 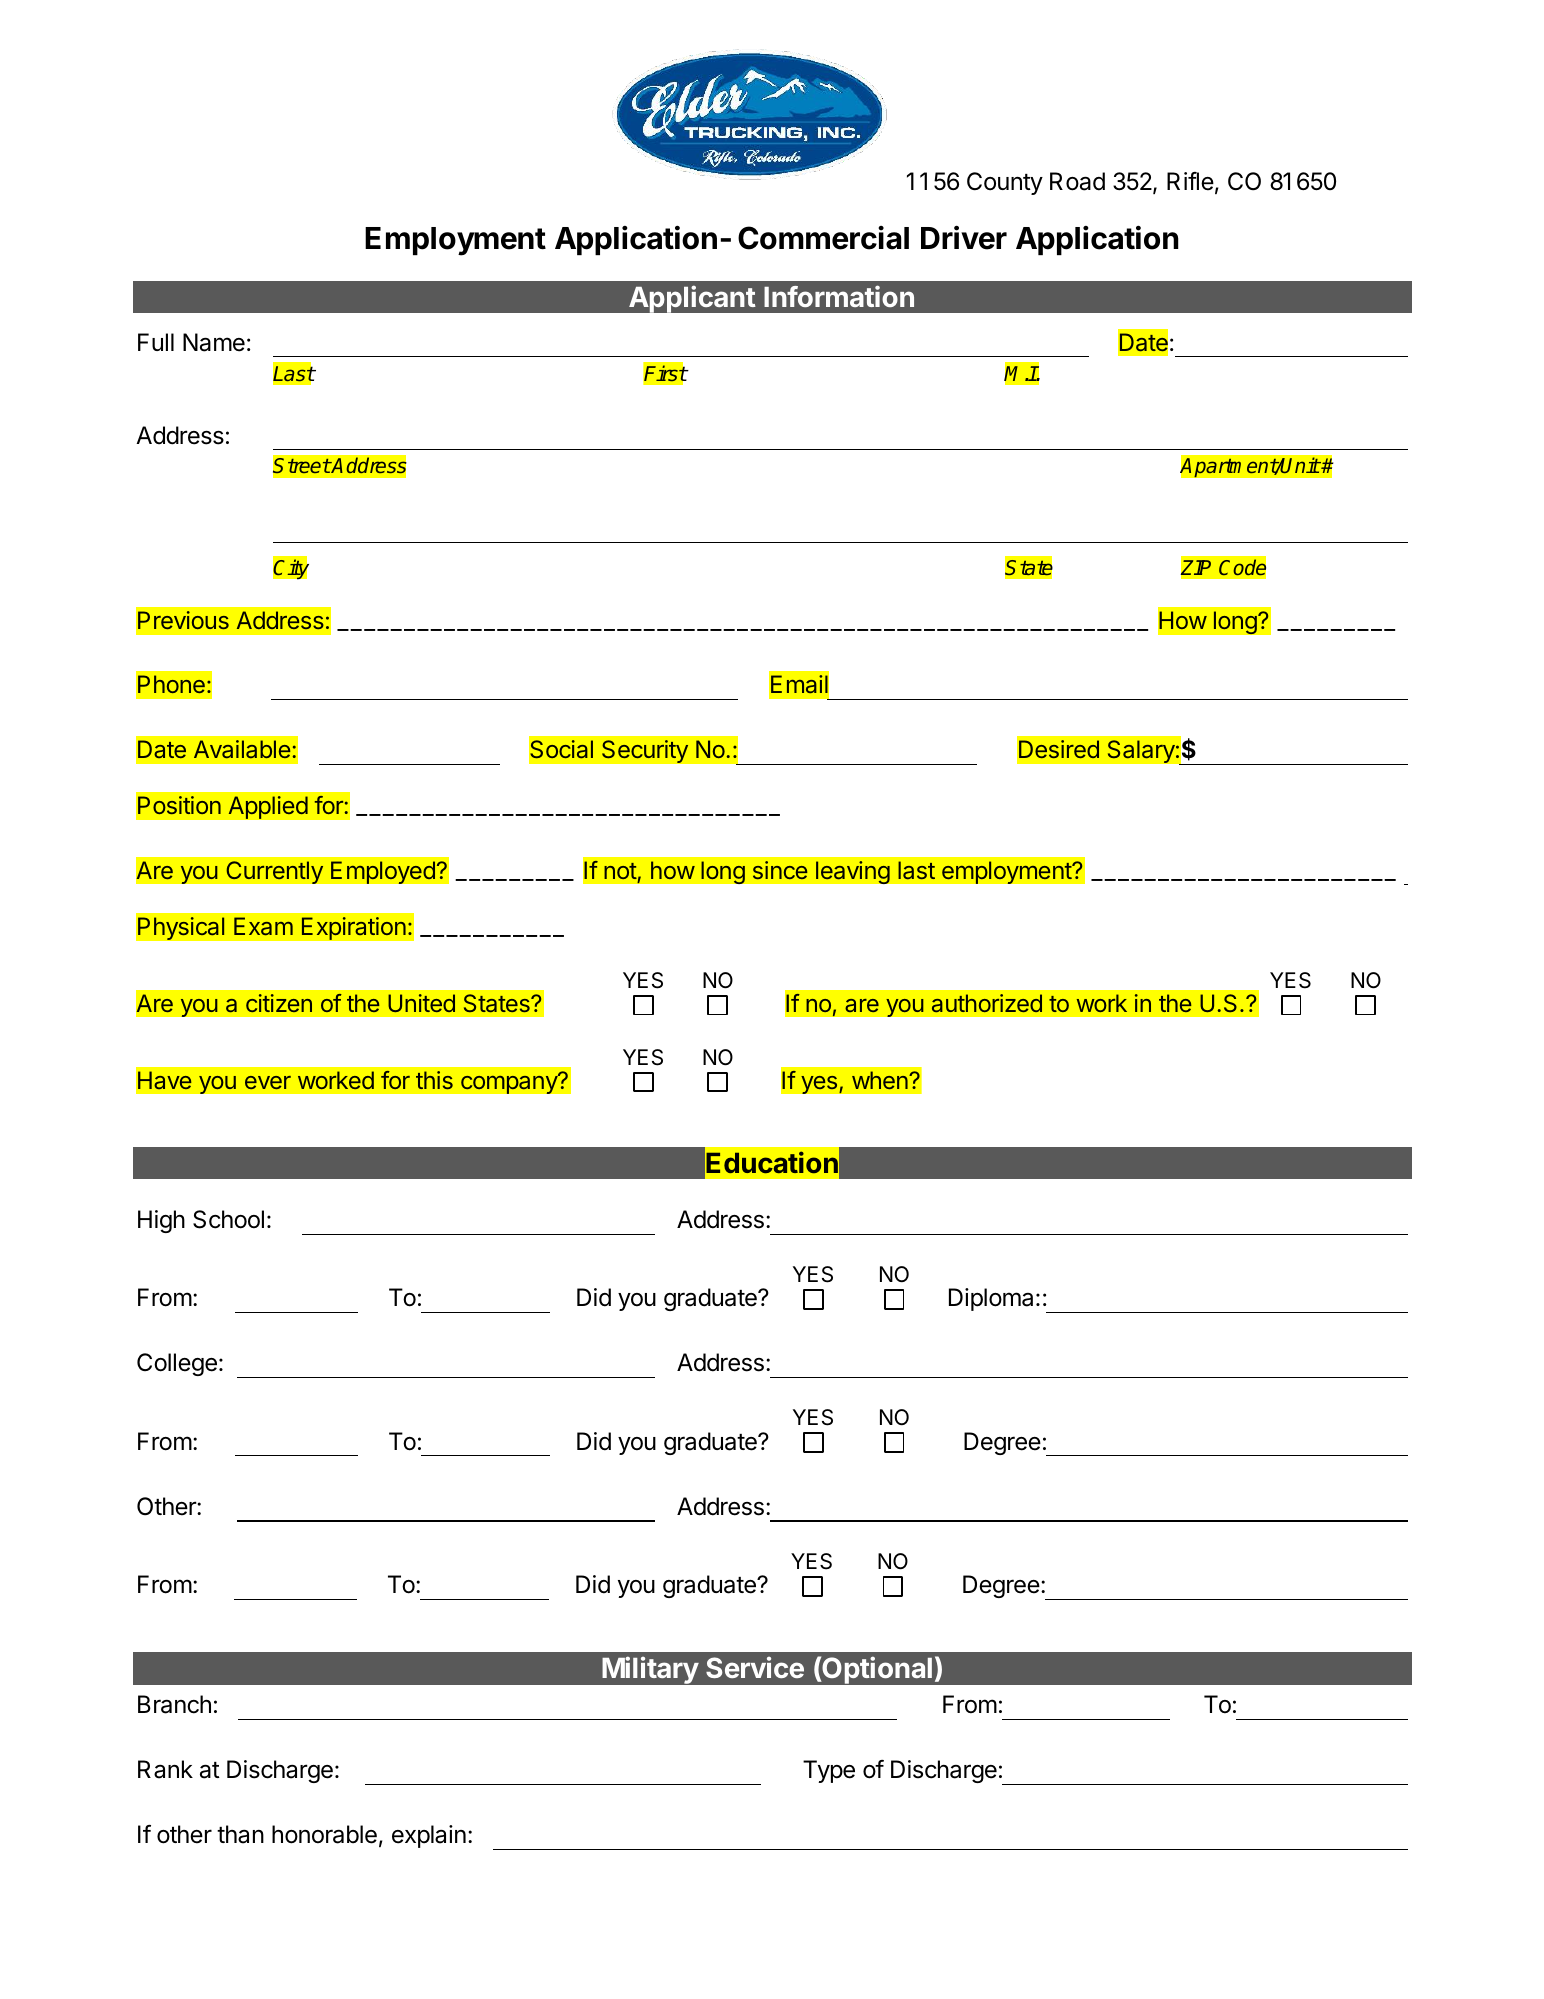 I want to click on than, so click(x=240, y=1834).
